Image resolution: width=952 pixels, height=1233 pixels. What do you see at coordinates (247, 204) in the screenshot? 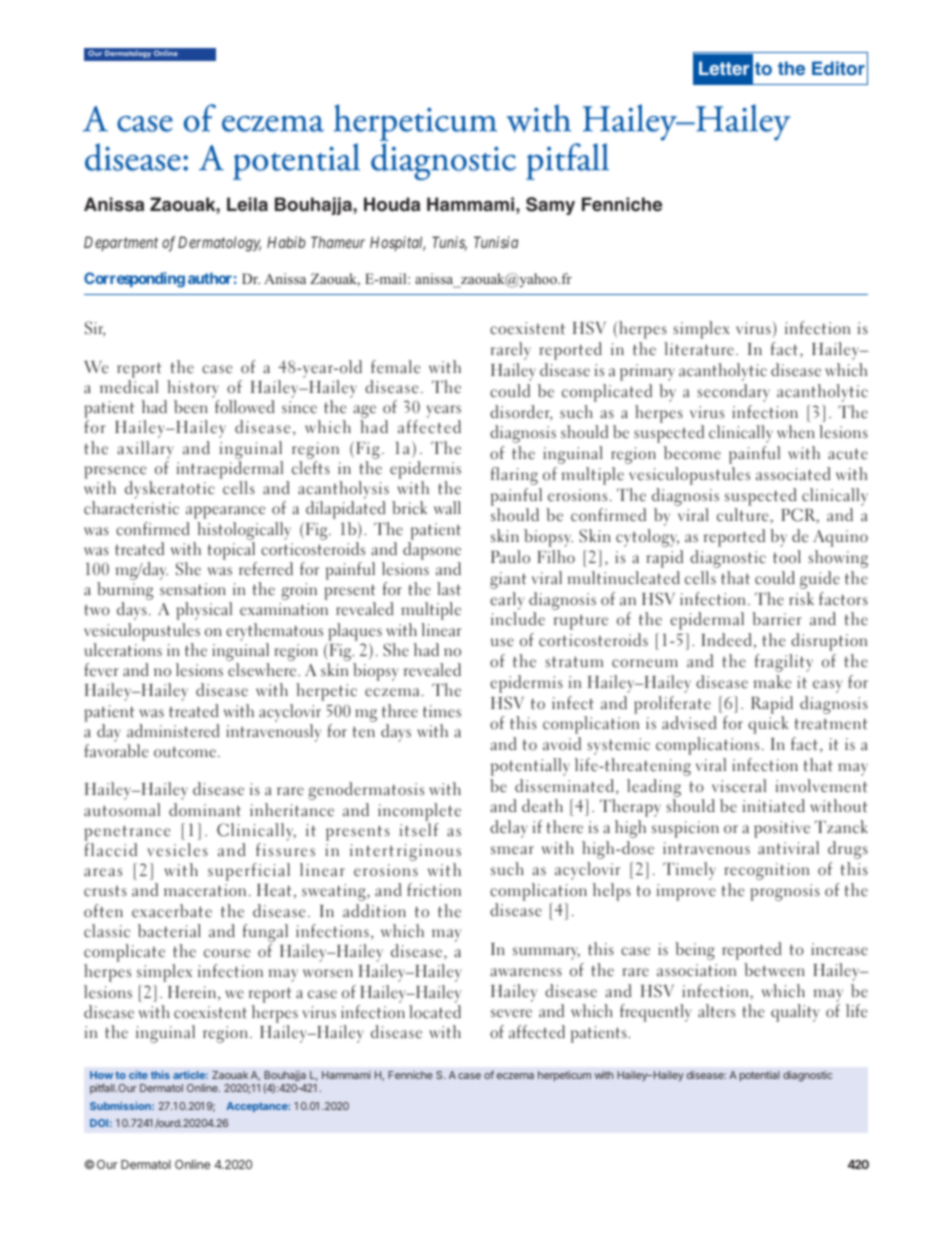
I see `Leila` at bounding box center [247, 204].
